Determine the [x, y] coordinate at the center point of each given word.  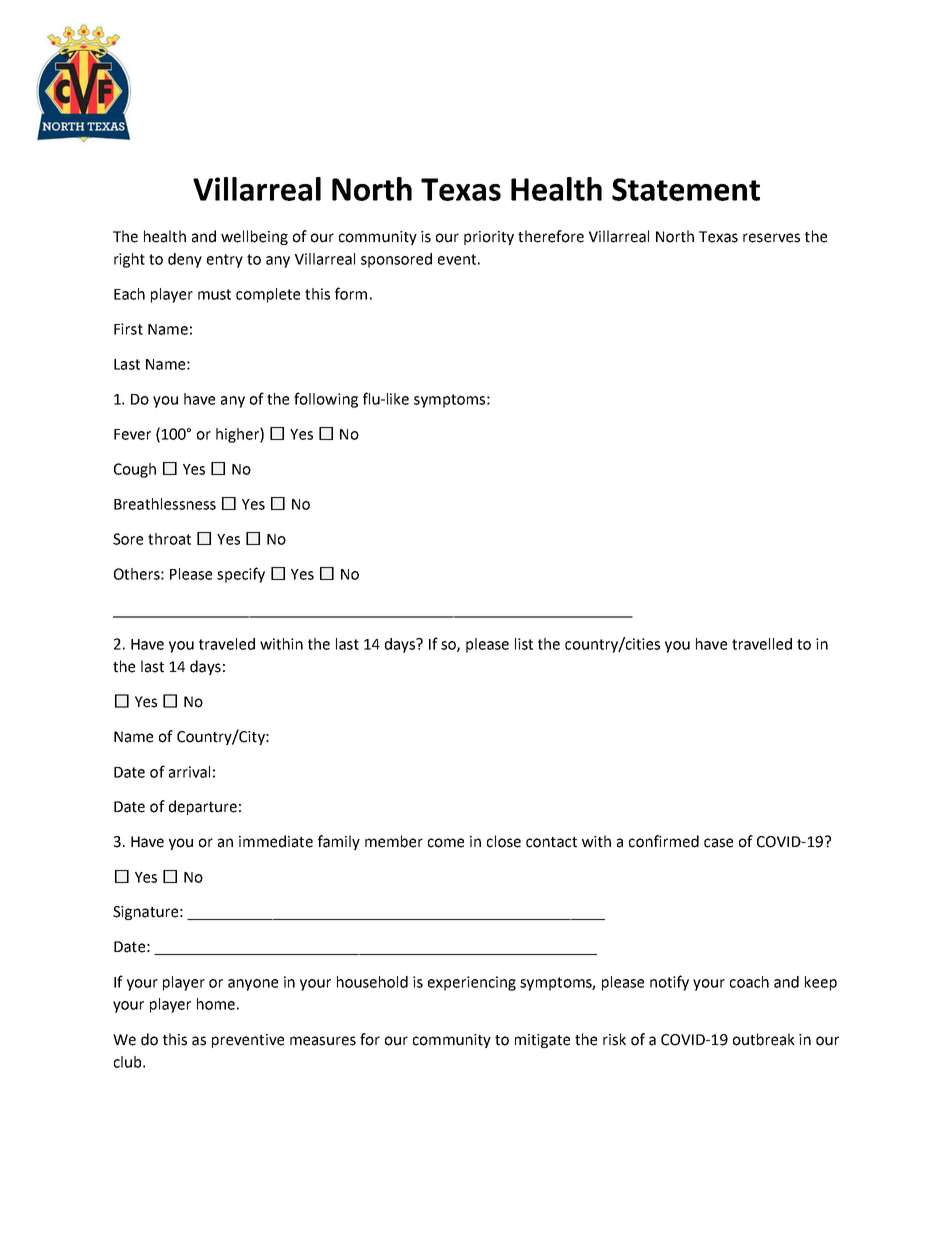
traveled [227, 644]
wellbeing [254, 237]
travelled [762, 644]
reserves [771, 238]
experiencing [472, 983]
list [524, 644]
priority [489, 238]
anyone [253, 985]
